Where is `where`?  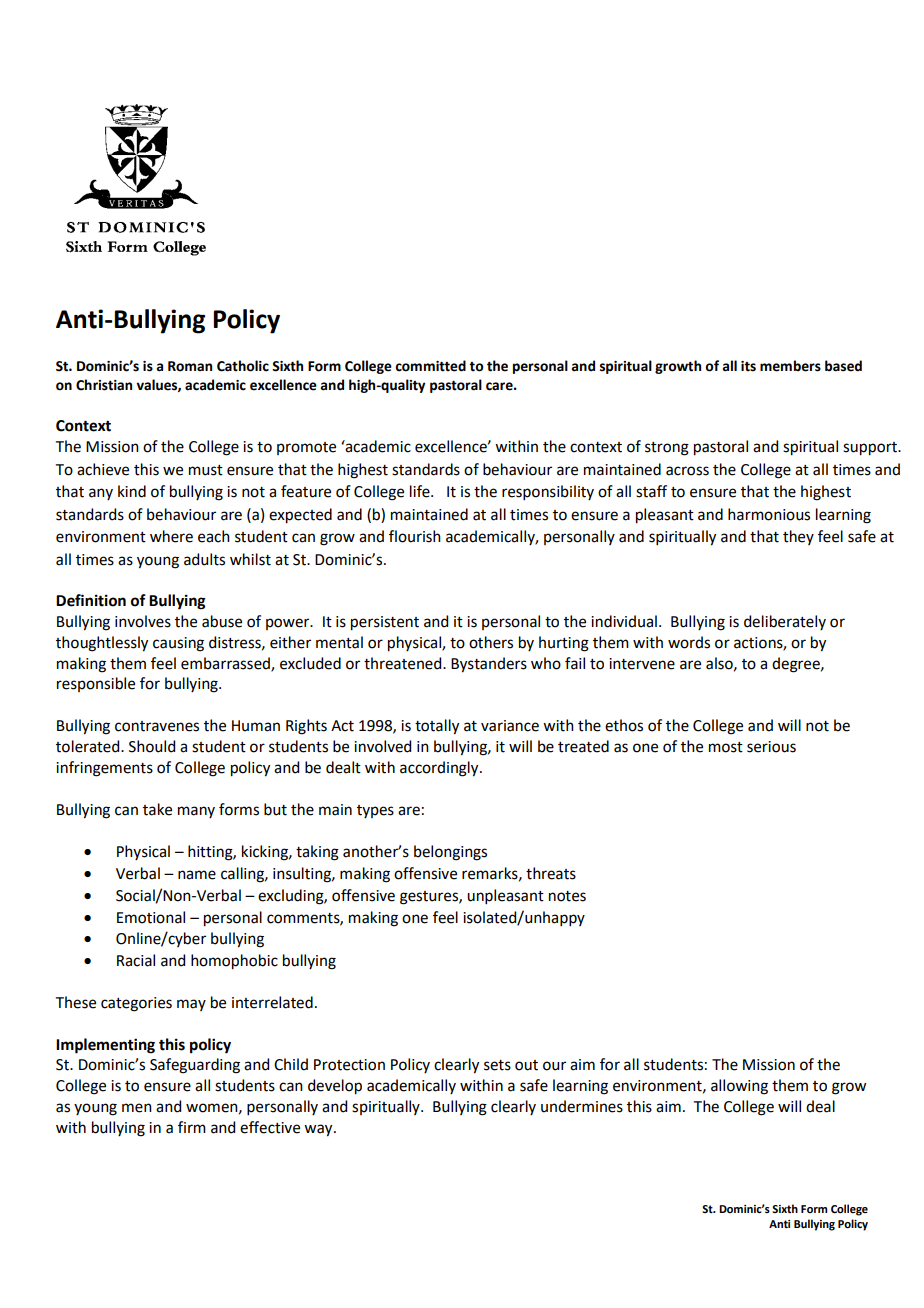
where is located at coordinates (171, 536).
